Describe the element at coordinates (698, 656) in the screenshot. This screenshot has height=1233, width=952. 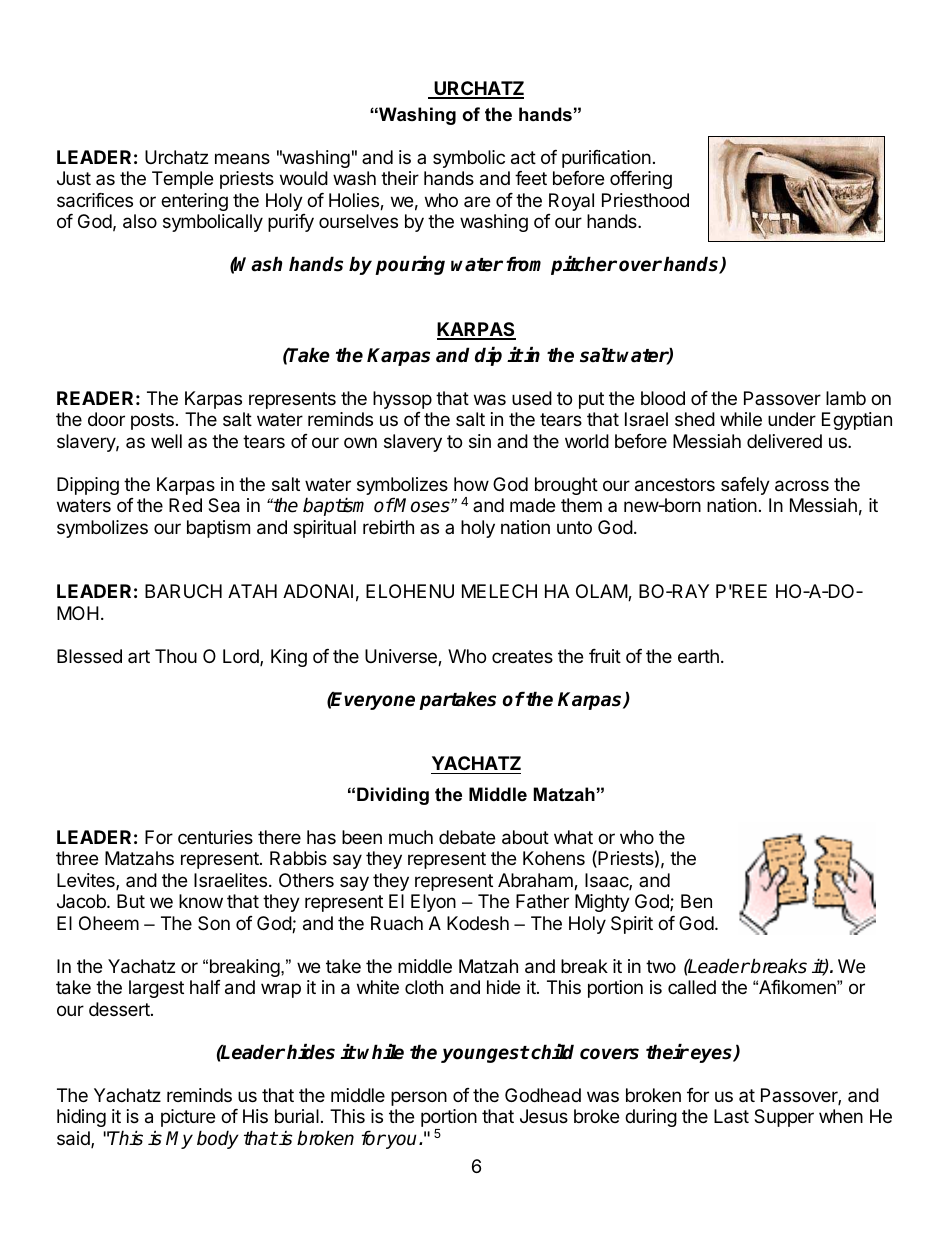
I see `earth` at that location.
